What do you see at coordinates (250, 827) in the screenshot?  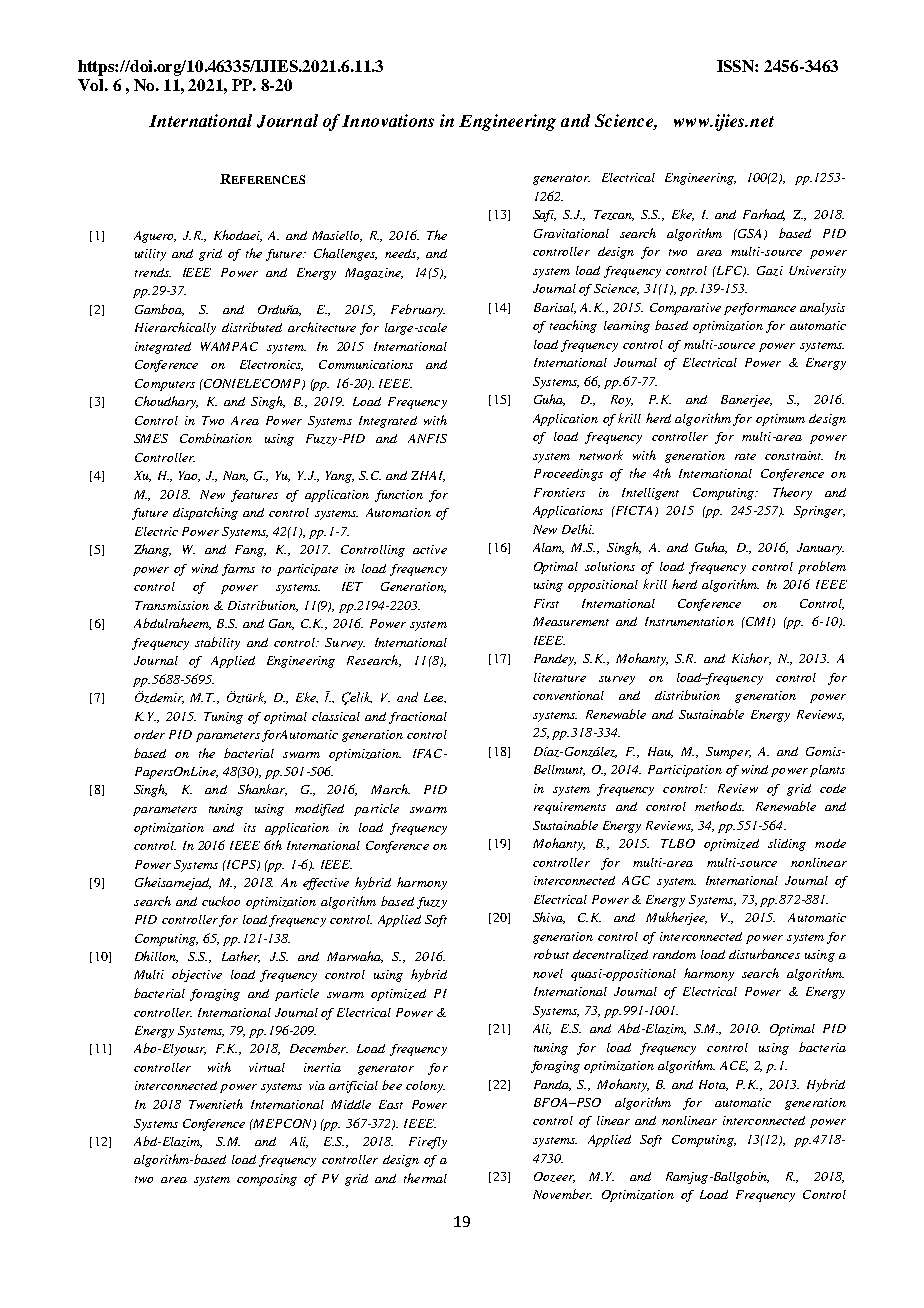 I see `its` at bounding box center [250, 827].
